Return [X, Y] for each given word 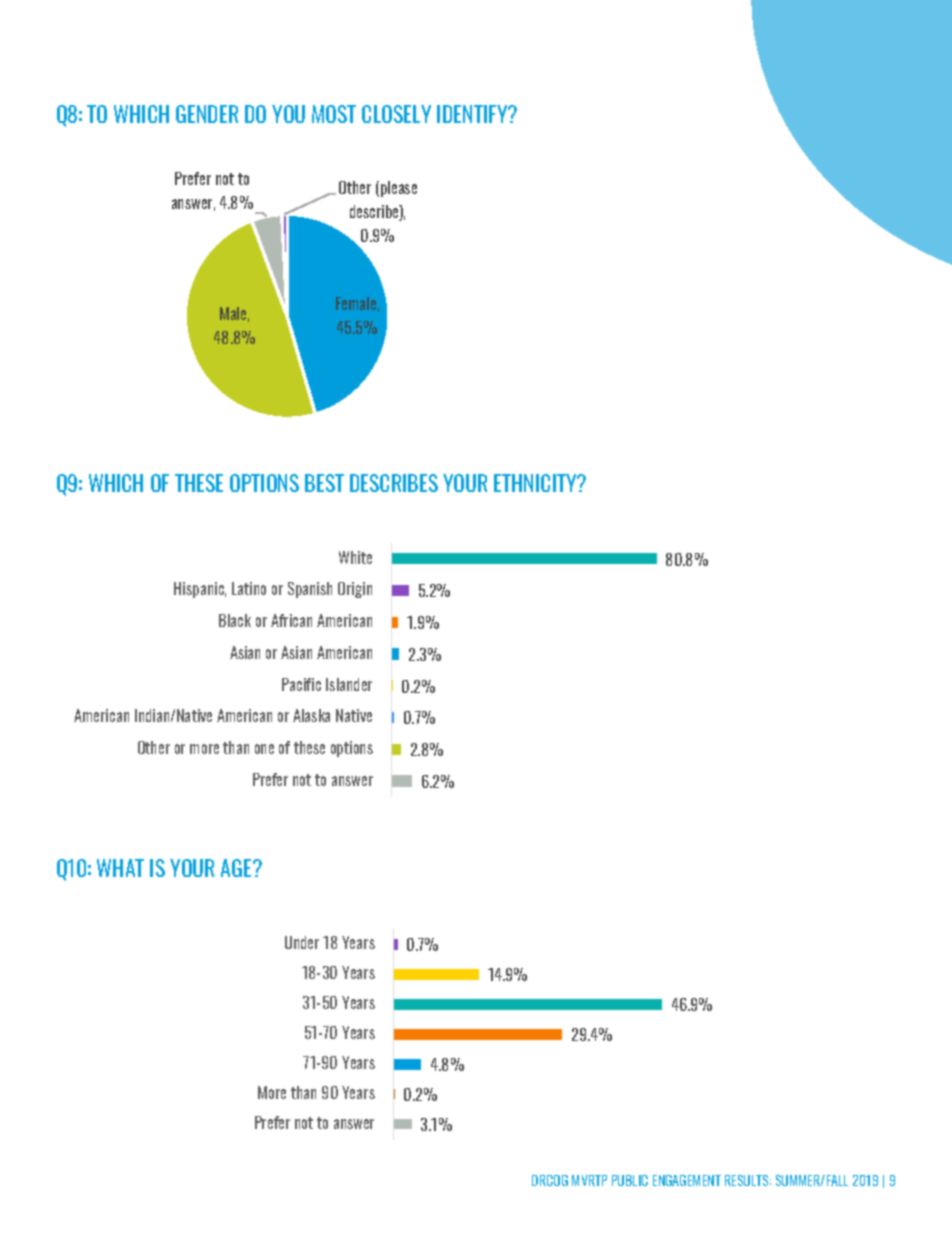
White [355, 557]
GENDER [207, 114]
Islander [349, 684]
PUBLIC [630, 1180]
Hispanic [200, 590]
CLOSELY [396, 114]
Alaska [311, 715]
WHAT [120, 868]
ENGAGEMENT [687, 1180]
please [399, 189]
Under [302, 942]
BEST [324, 483]
